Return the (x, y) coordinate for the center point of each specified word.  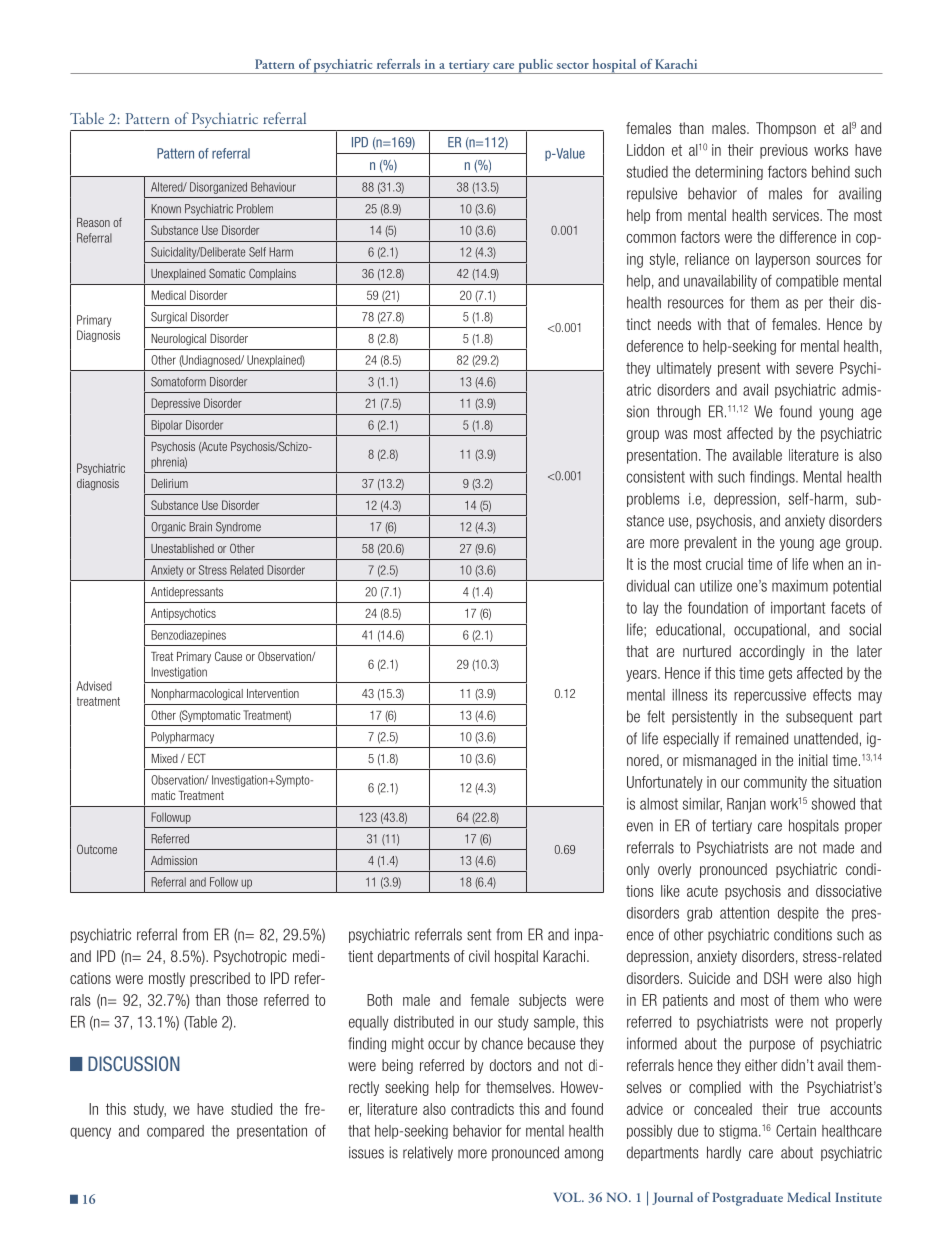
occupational (770, 630)
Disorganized (218, 188)
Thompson (786, 129)
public (535, 66)
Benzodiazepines (188, 636)
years (642, 676)
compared (175, 1132)
